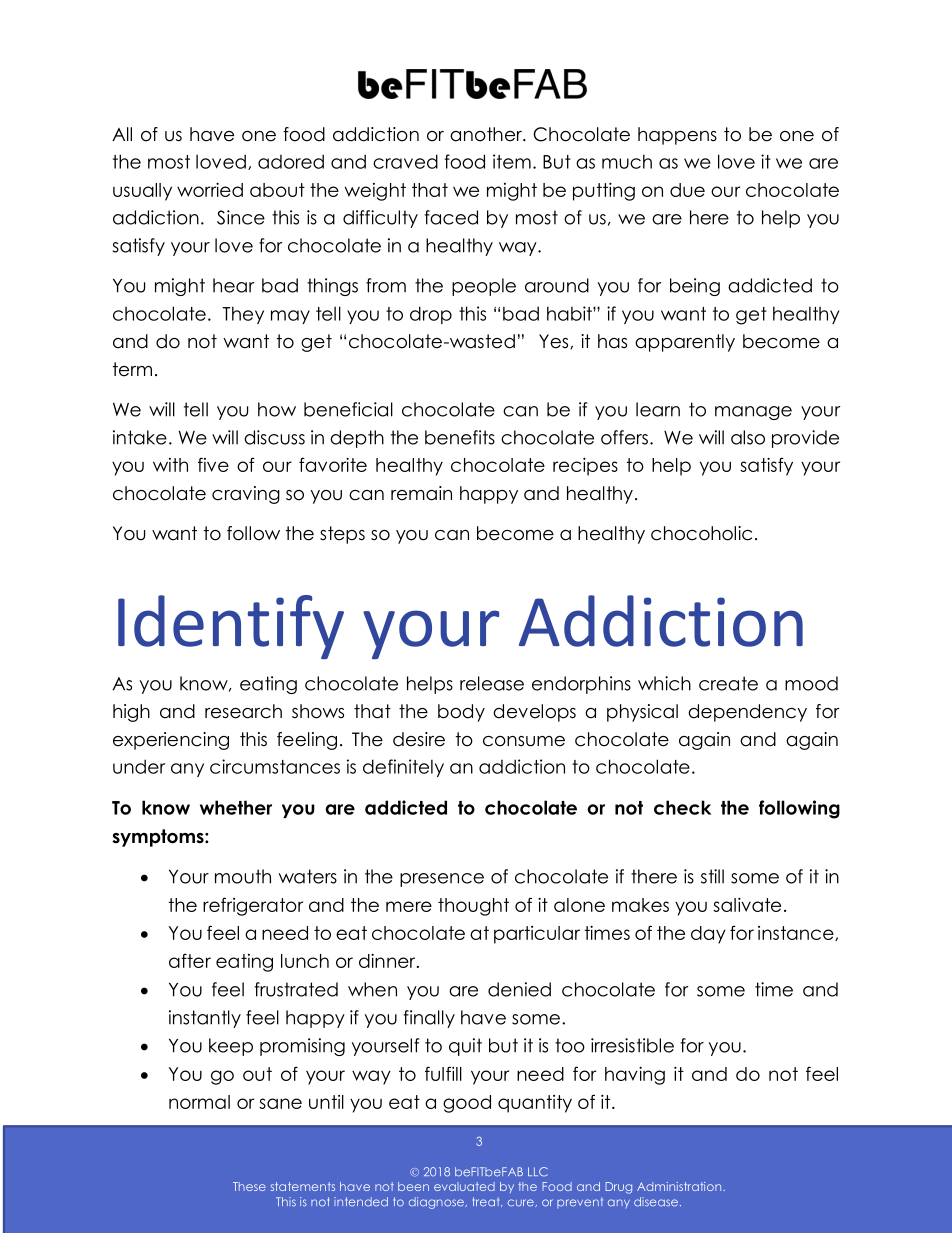  I want to click on also, so click(748, 437).
